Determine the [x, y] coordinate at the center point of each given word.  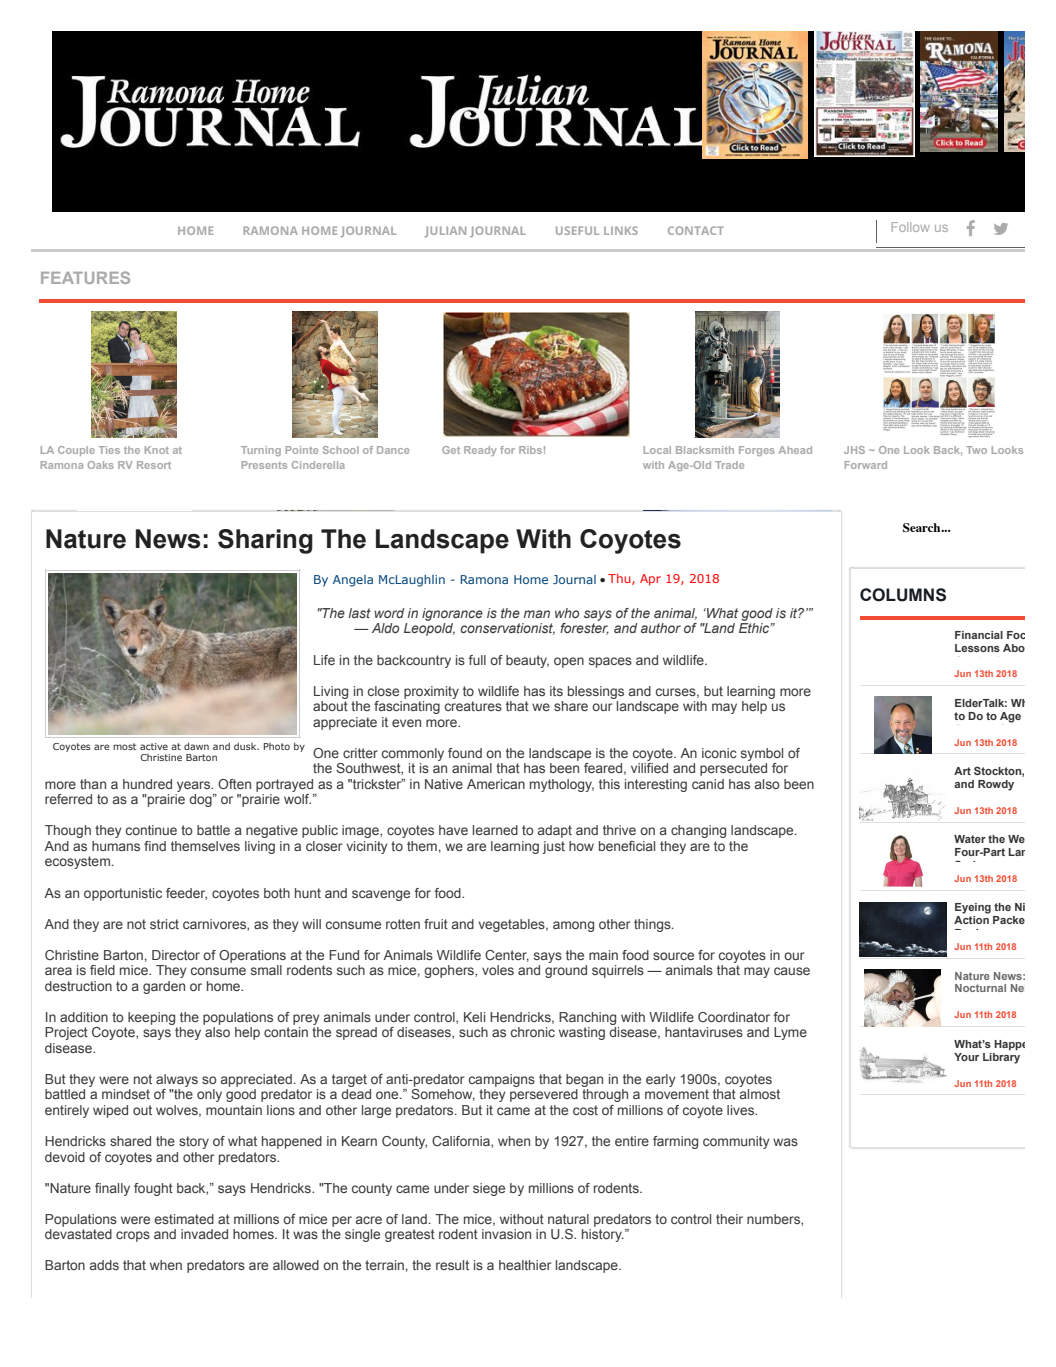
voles [498, 970]
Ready [480, 451]
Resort [154, 465]
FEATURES [85, 277]
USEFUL [577, 230]
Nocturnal [980, 988]
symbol [762, 754]
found [465, 753]
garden [164, 987]
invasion [506, 1234]
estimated [184, 1219]
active [154, 746]
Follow [911, 227]
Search [923, 527]
